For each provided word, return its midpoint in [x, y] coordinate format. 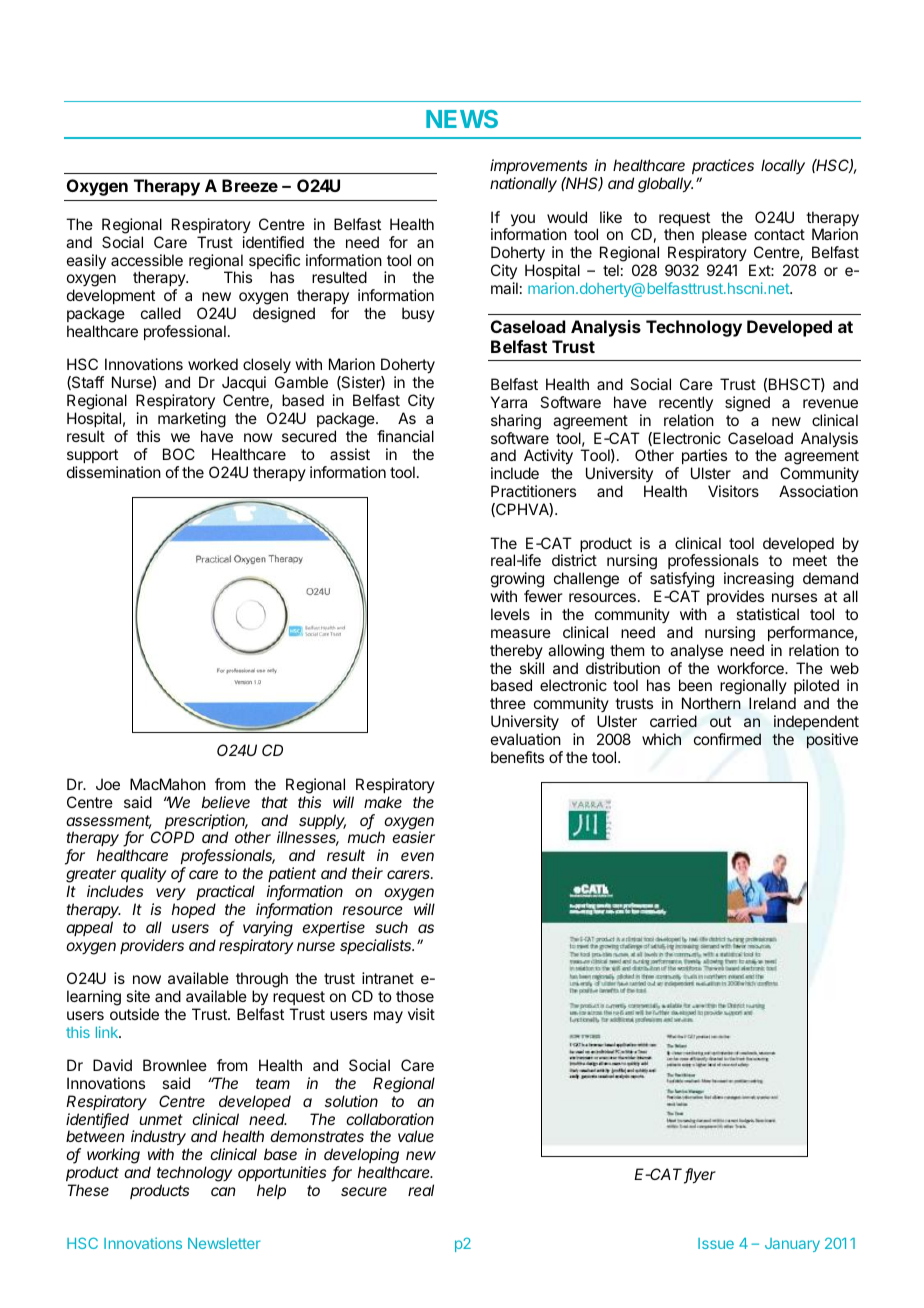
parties [704, 458]
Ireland [772, 703]
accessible [147, 260]
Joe [108, 784]
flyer [700, 1176]
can [223, 1191]
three [508, 703]
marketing [192, 420]
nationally [523, 185]
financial [405, 436]
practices [723, 168]
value [416, 1136]
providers [152, 946]
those [415, 996]
